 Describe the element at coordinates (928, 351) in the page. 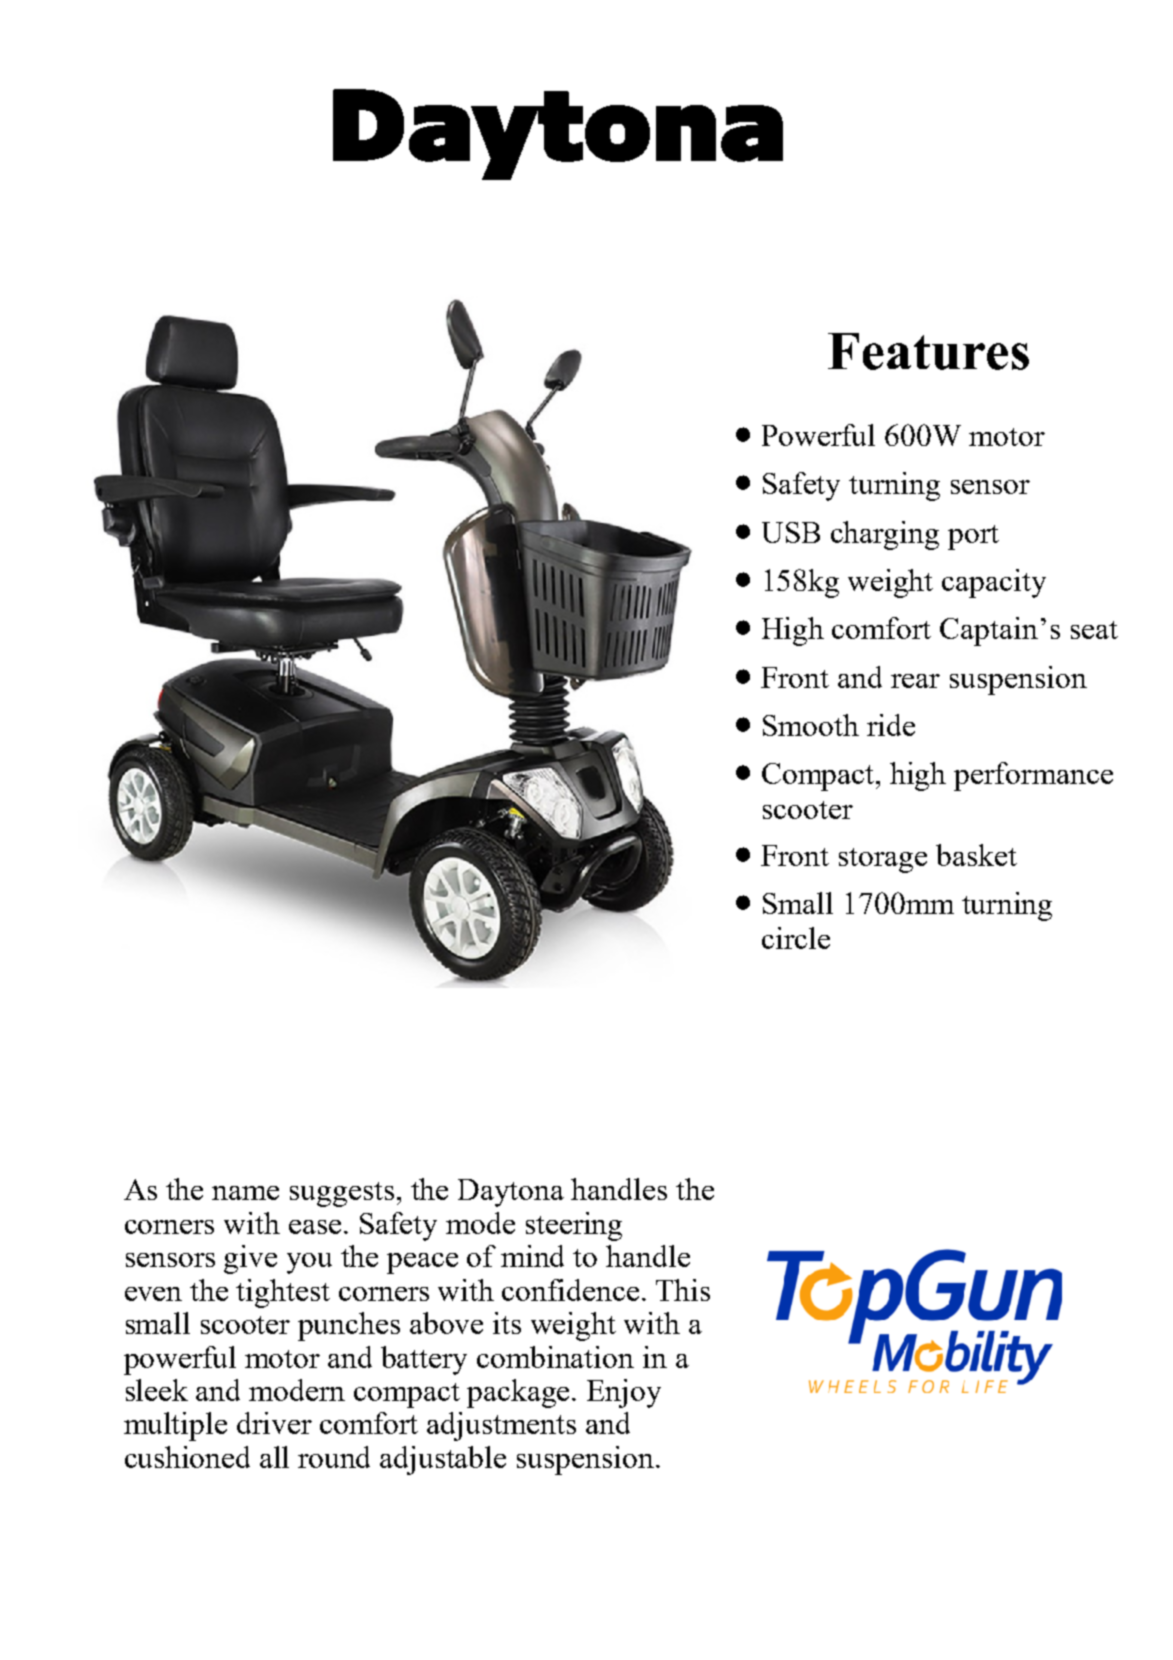

I see `Features` at that location.
